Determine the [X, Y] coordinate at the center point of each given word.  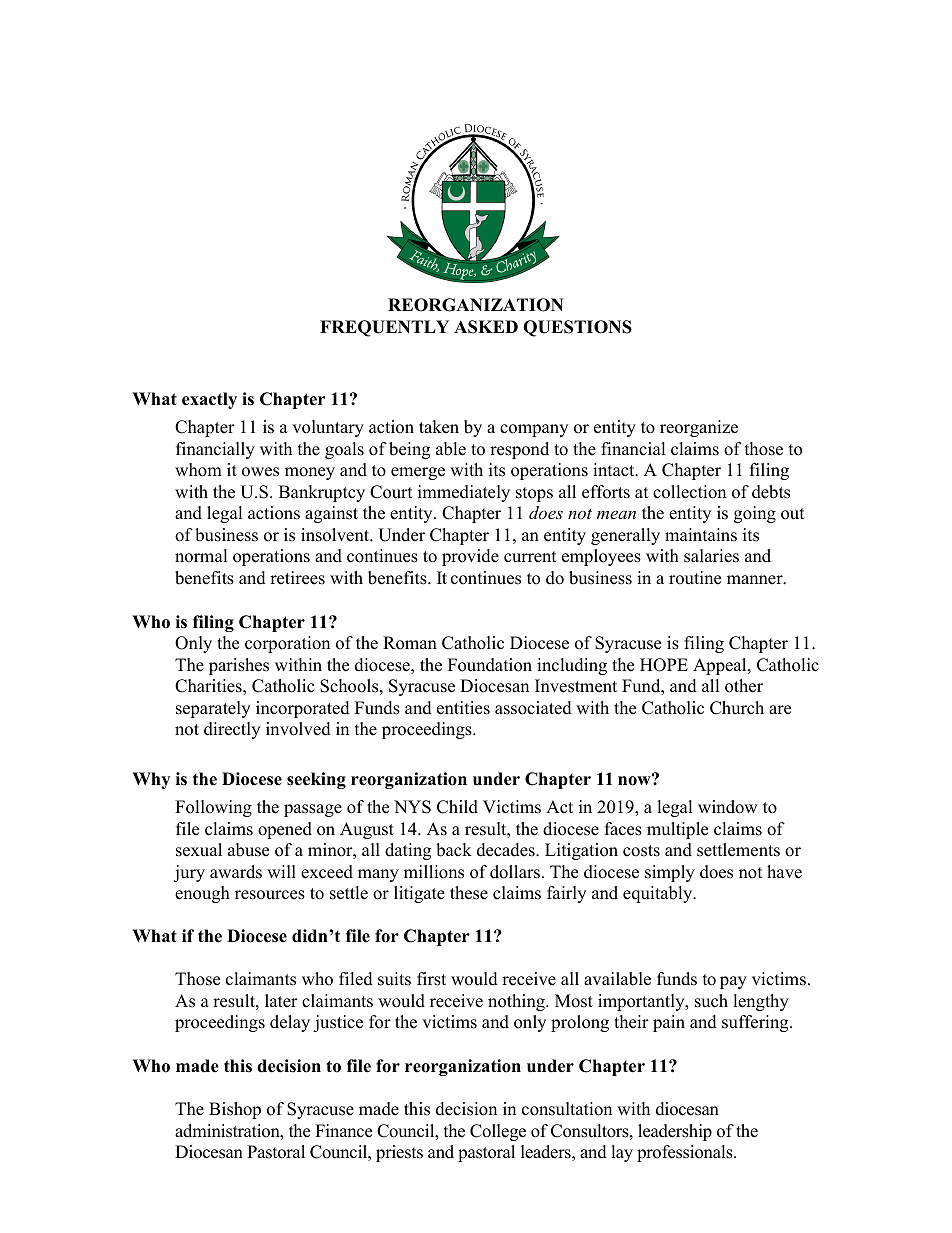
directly [232, 730]
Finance [343, 1131]
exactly [209, 400]
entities [463, 708]
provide [470, 557]
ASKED [486, 327]
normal [201, 556]
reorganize [699, 428]
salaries [711, 556]
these [469, 893]
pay [733, 982]
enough [202, 894]
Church [737, 708]
